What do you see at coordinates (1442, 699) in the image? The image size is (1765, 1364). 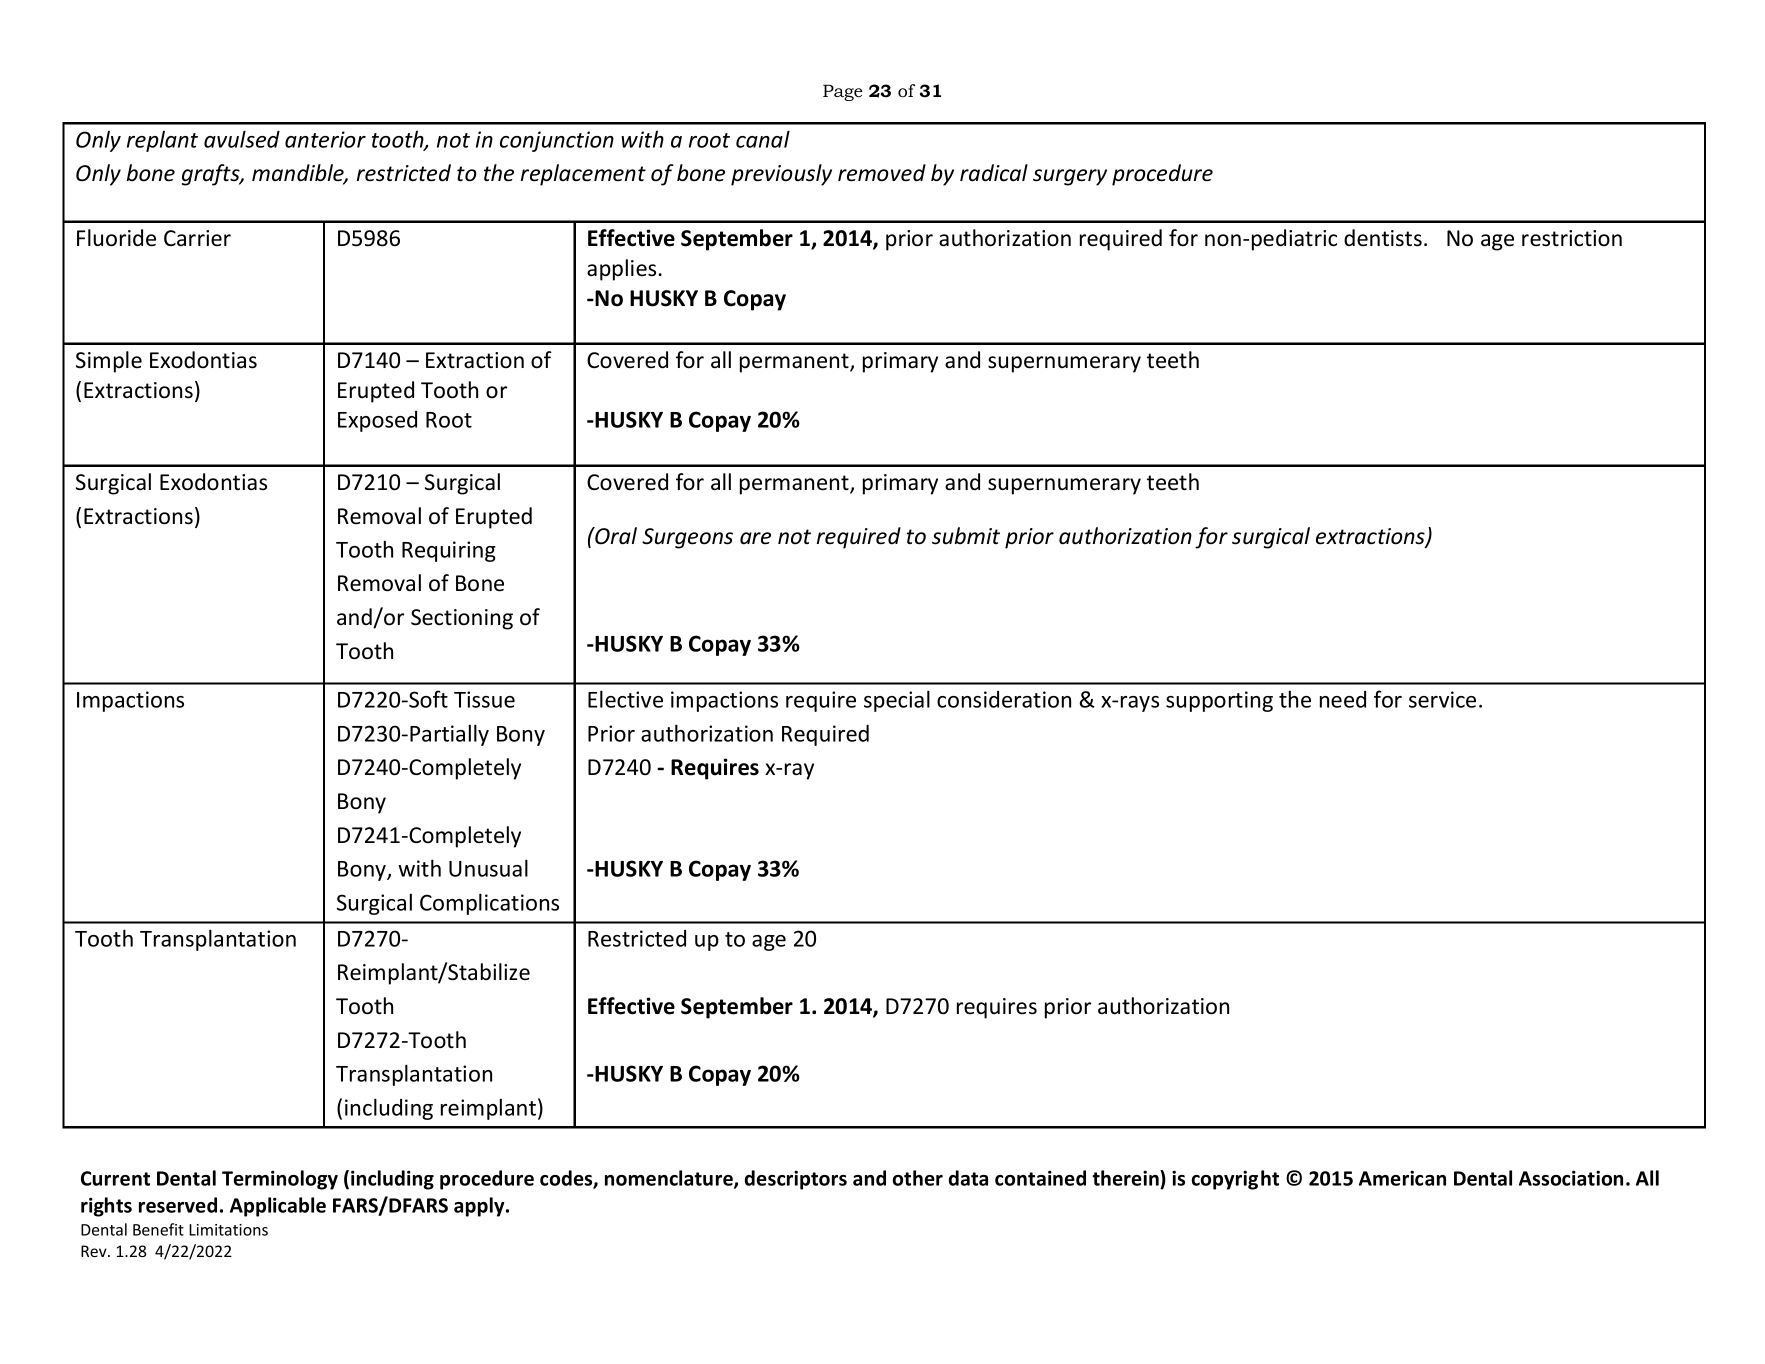 I see `service` at bounding box center [1442, 699].
